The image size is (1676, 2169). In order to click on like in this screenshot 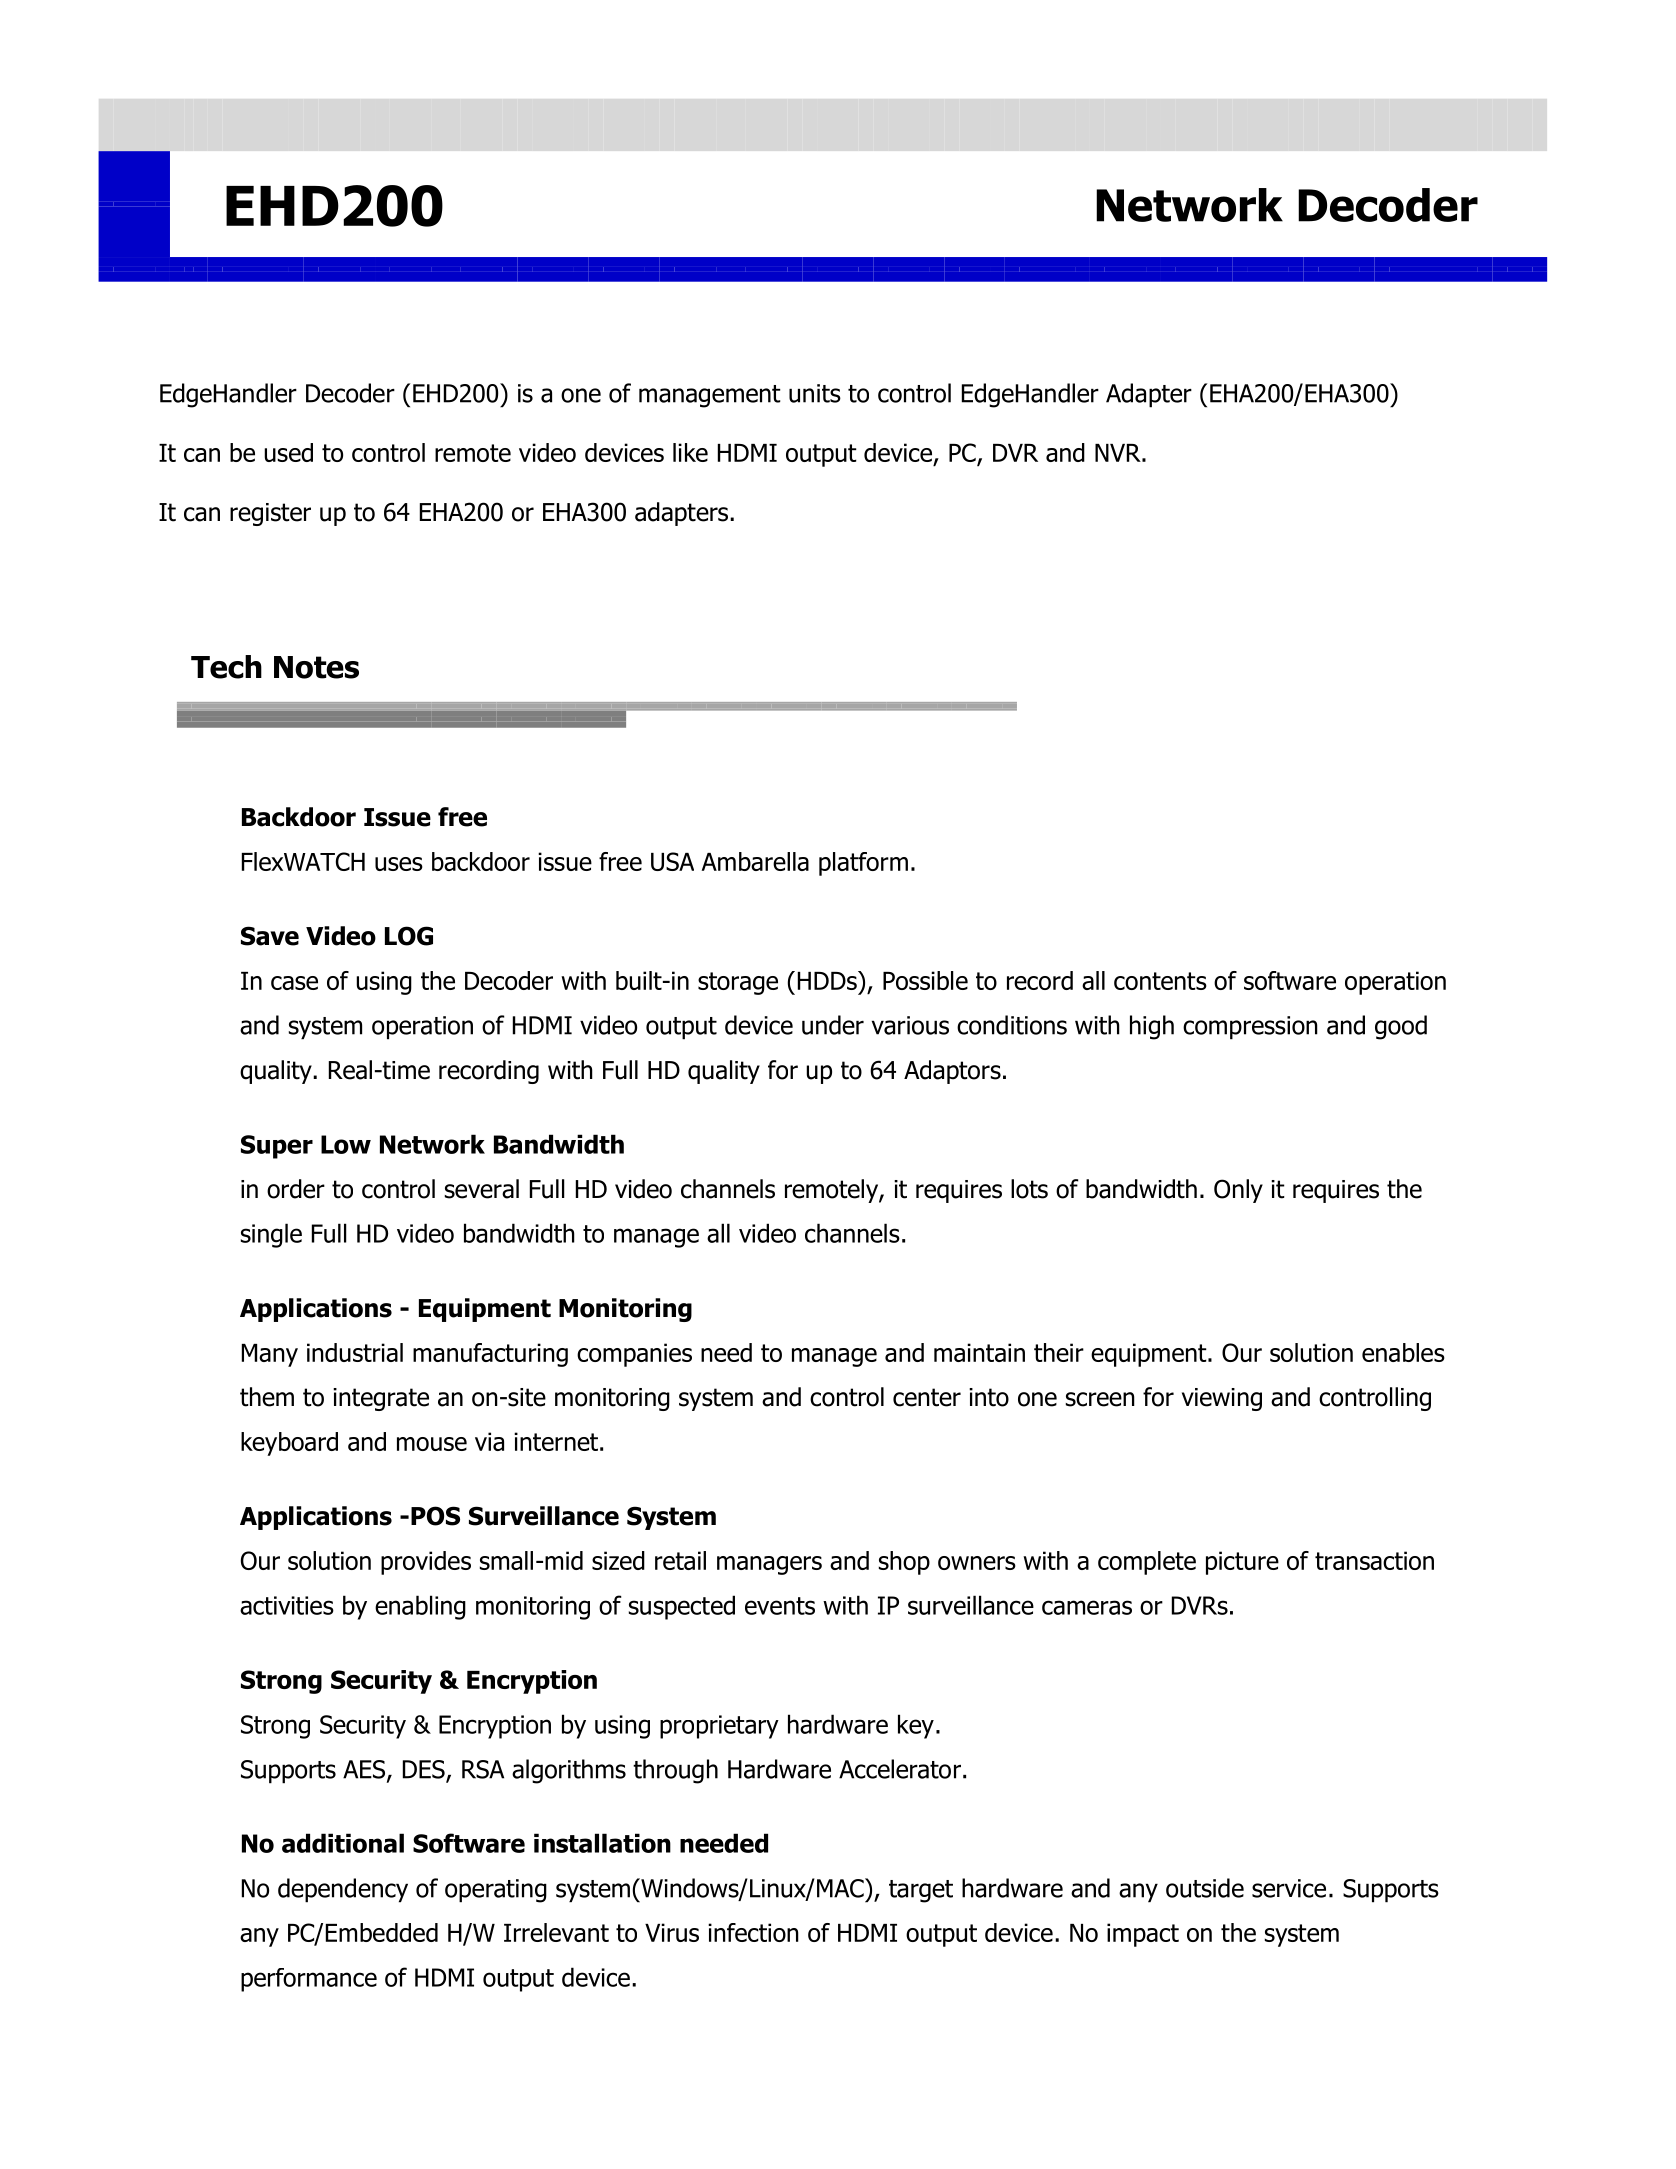, I will do `click(690, 452)`.
